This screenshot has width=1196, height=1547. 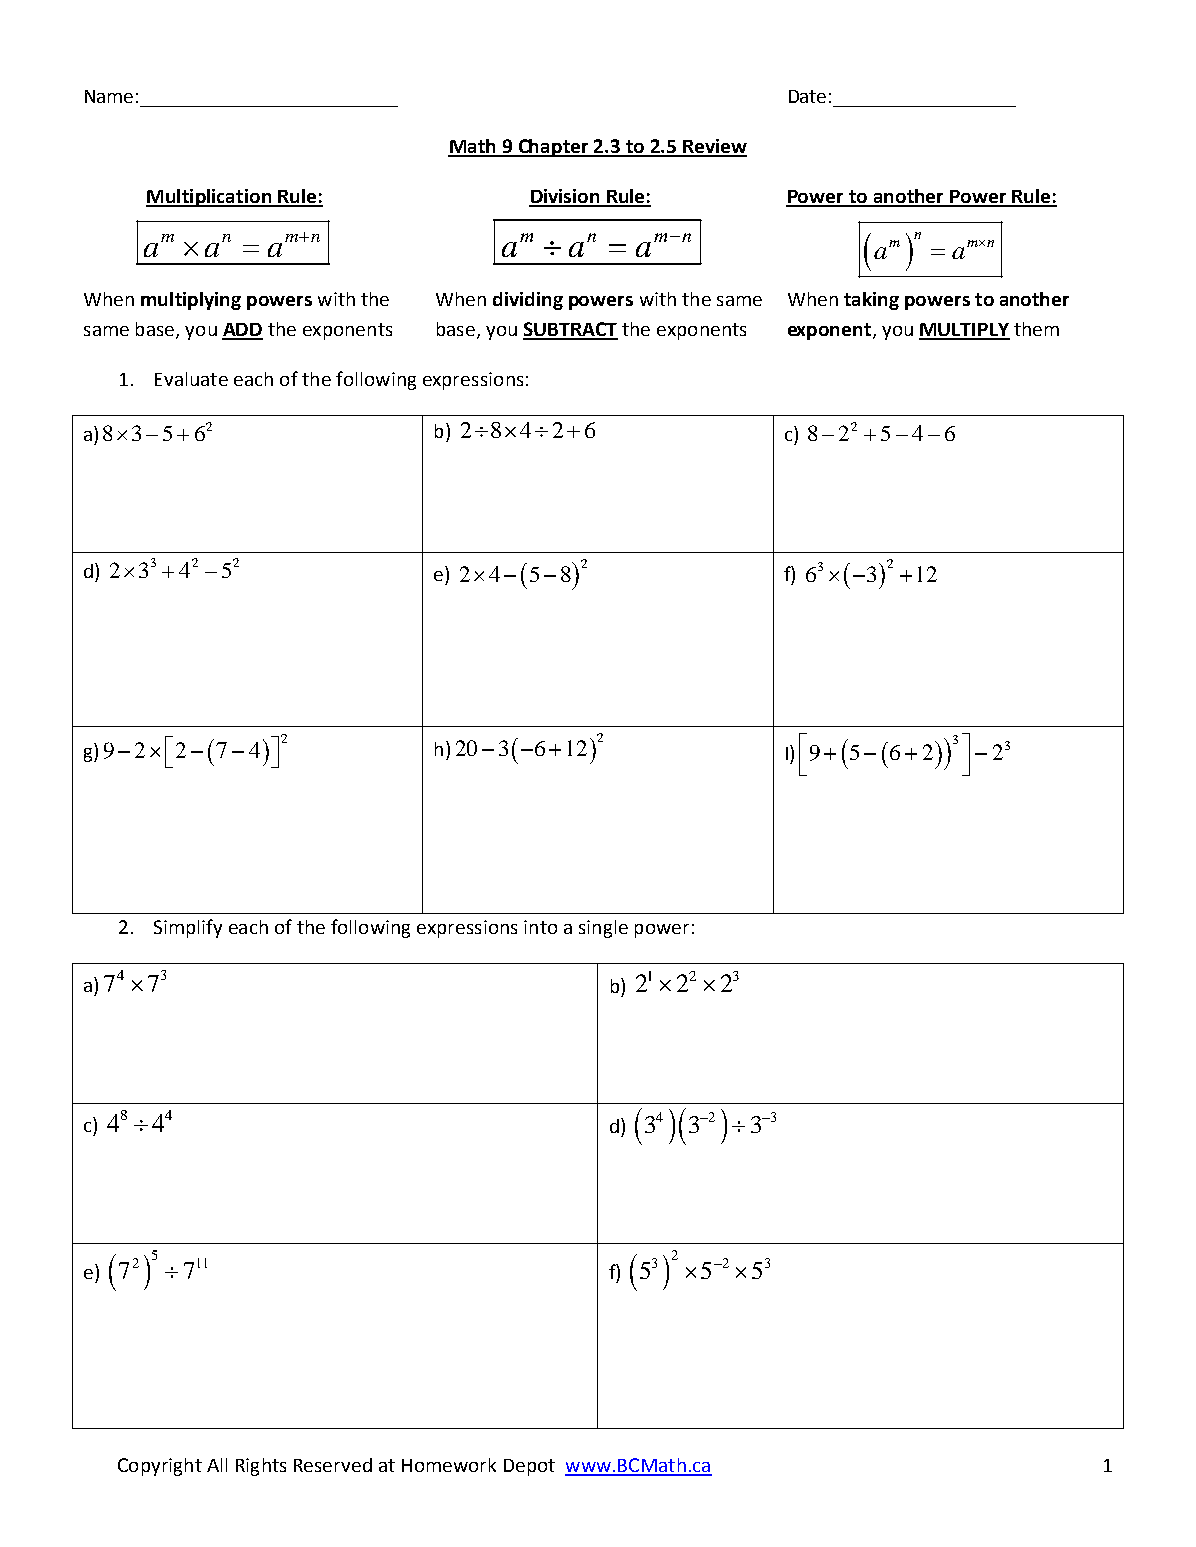 What do you see at coordinates (603, 929) in the screenshot?
I see `single` at bounding box center [603, 929].
